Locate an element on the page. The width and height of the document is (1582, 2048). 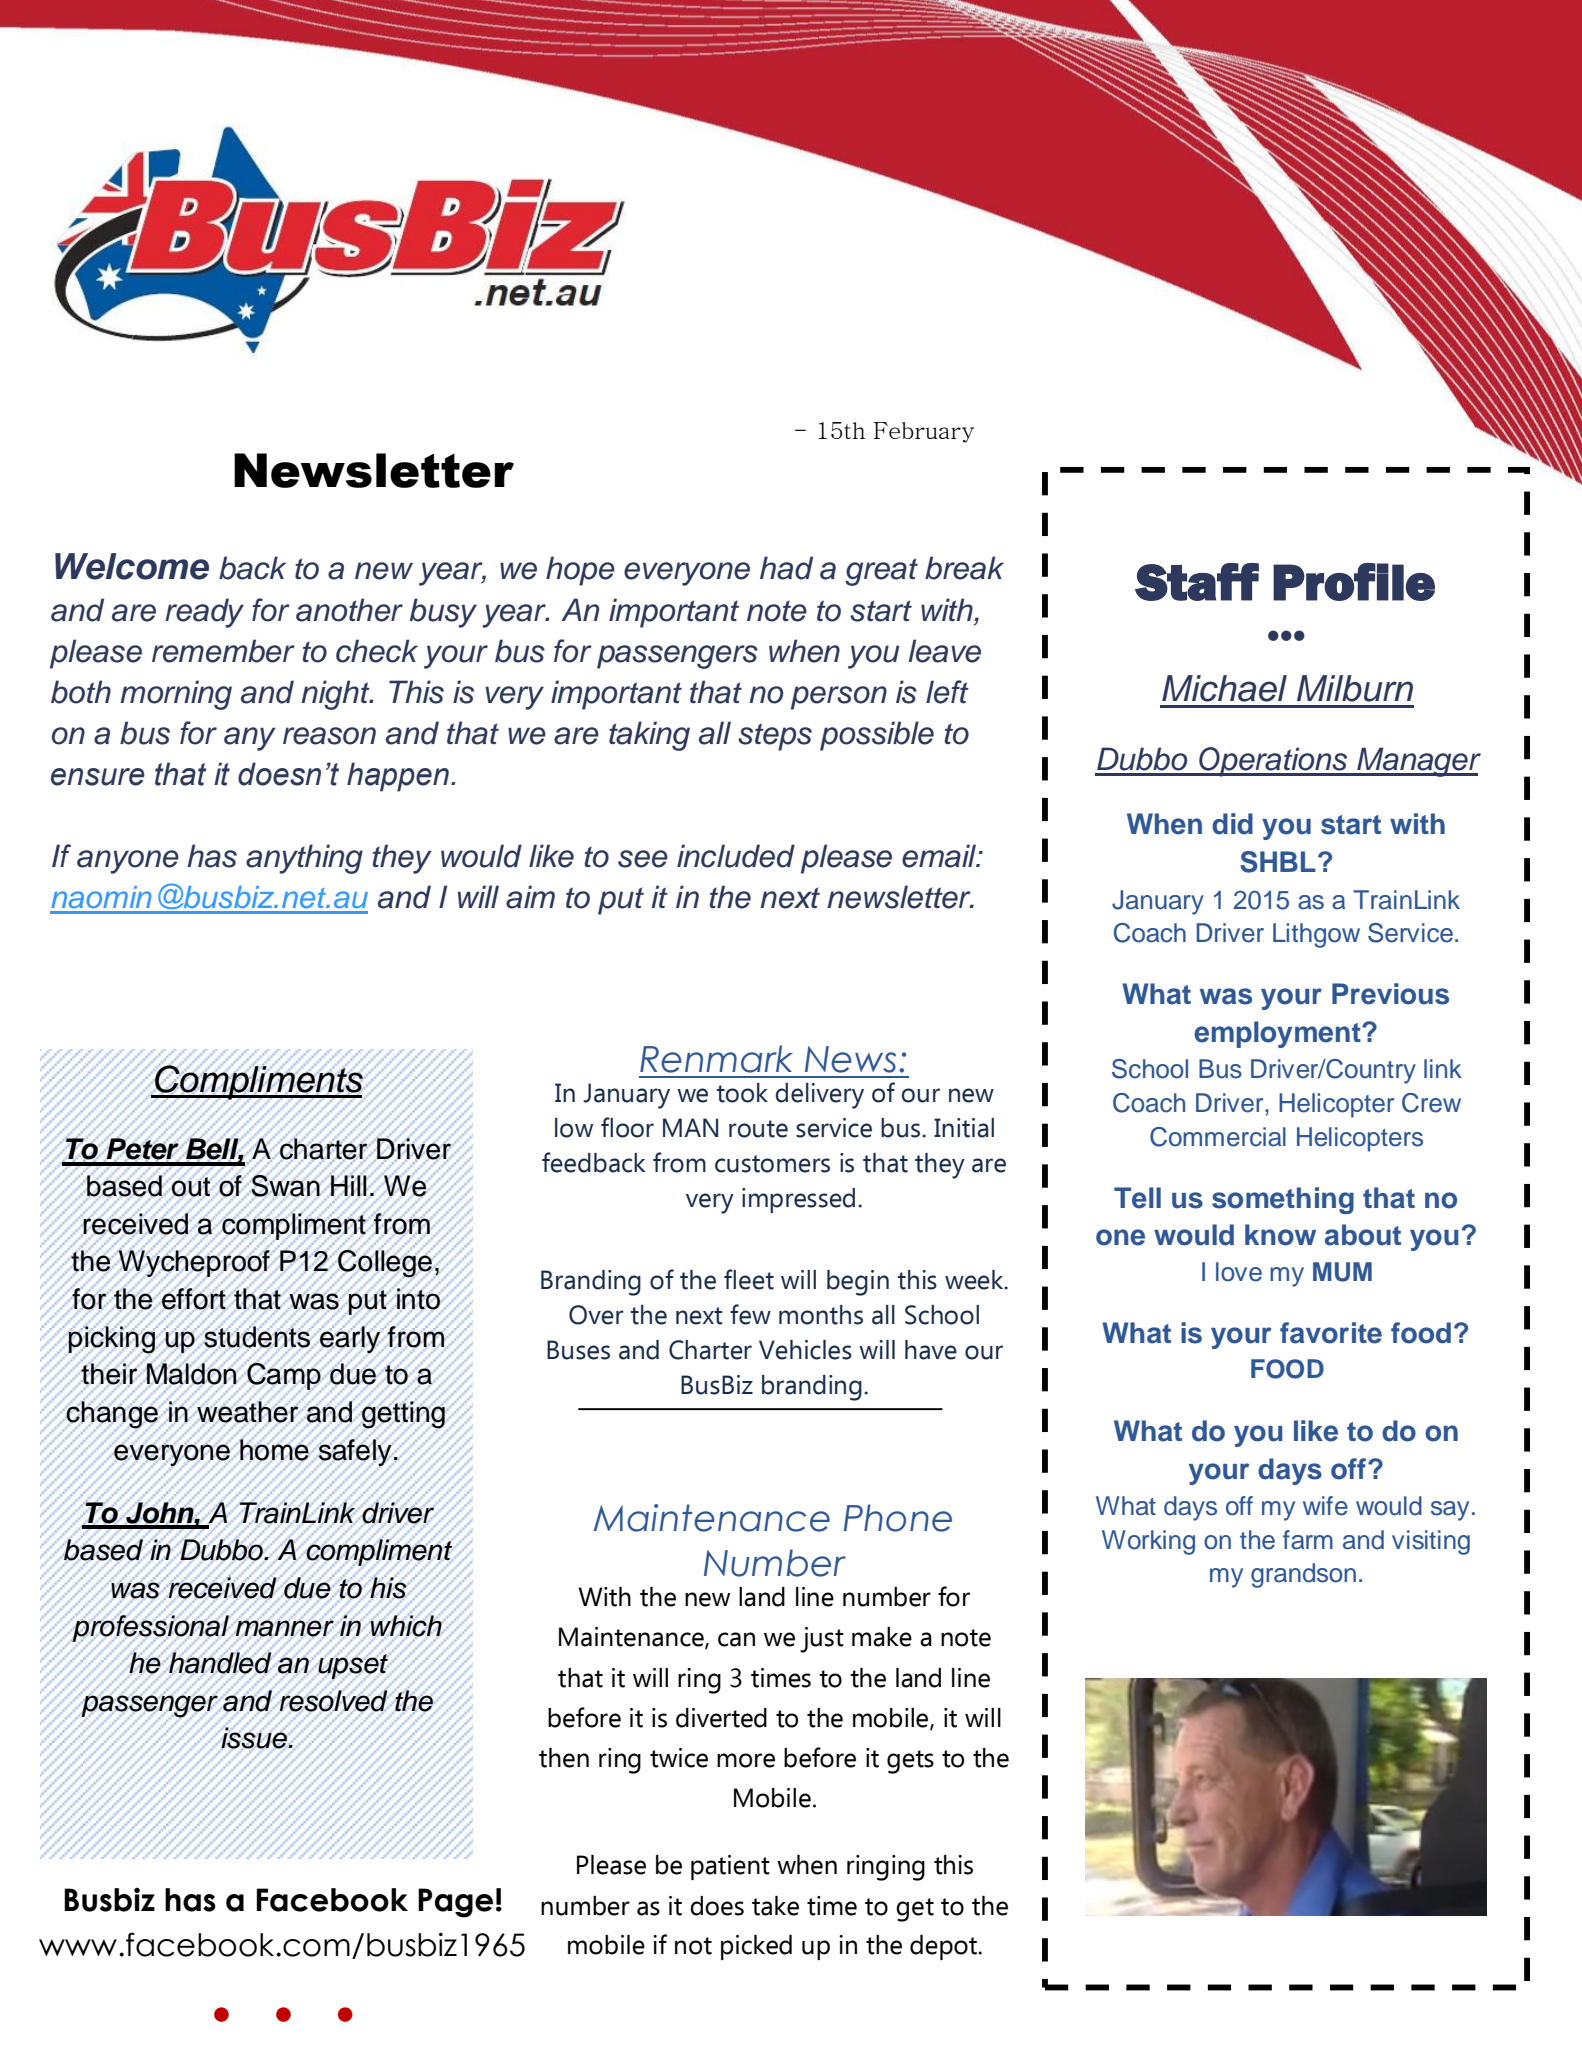
depot is located at coordinates (945, 1947).
